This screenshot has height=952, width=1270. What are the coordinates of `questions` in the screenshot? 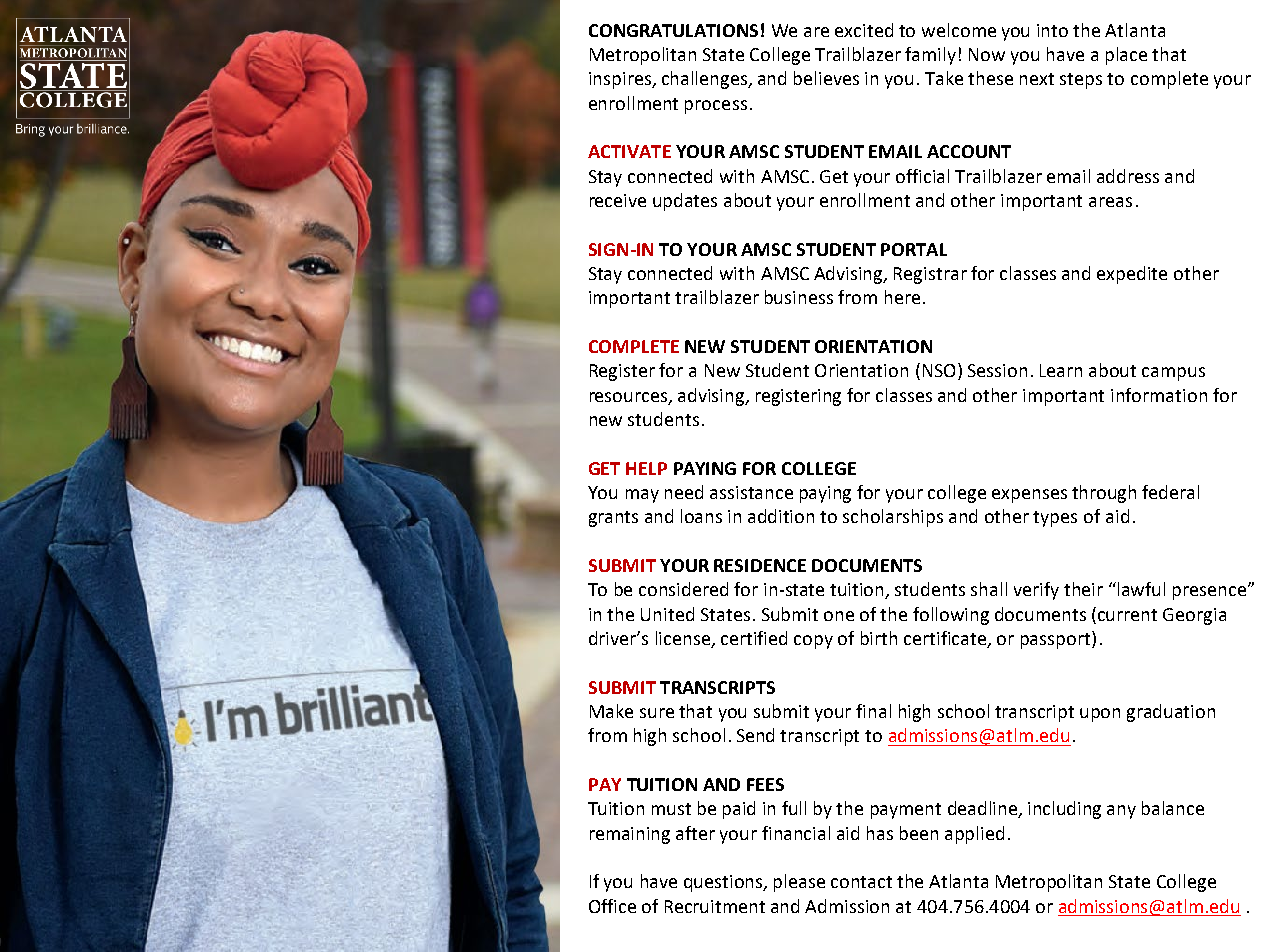 It's located at (725, 883).
